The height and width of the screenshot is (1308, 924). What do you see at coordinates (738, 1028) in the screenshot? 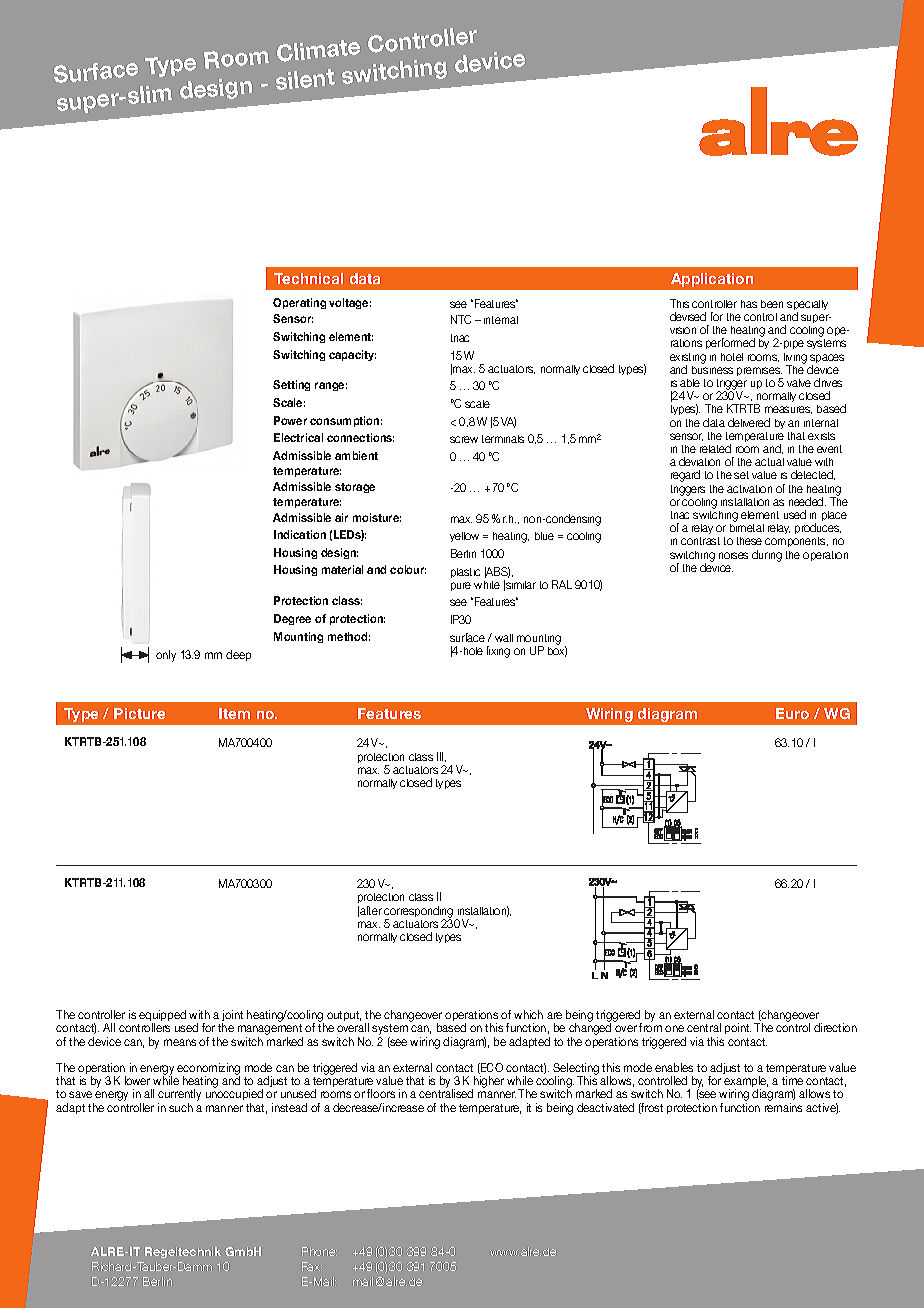
I see `point` at bounding box center [738, 1028].
